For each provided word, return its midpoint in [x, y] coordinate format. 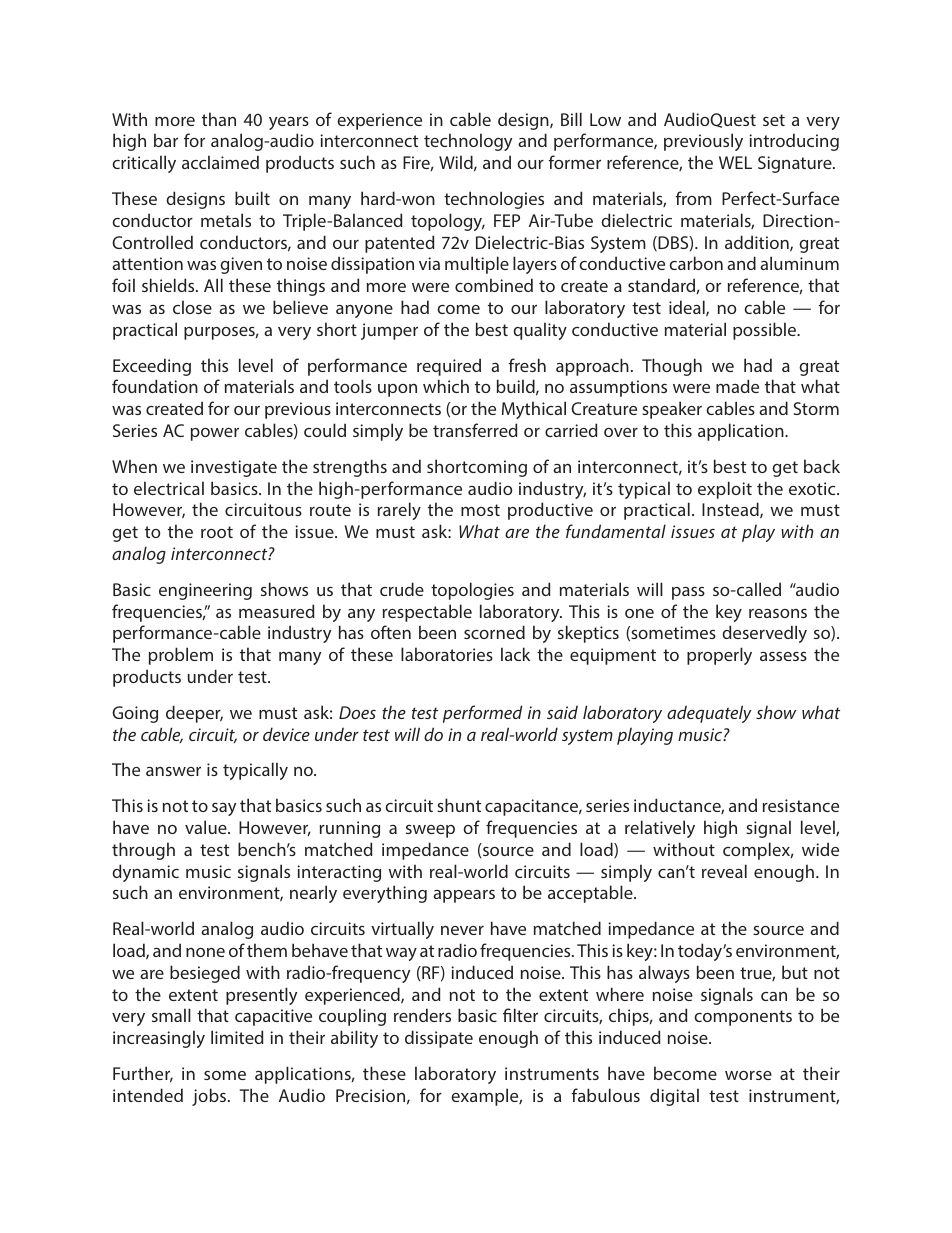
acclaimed [220, 162]
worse [748, 1075]
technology [468, 142]
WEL [735, 162]
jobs [209, 1097]
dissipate [439, 1039]
